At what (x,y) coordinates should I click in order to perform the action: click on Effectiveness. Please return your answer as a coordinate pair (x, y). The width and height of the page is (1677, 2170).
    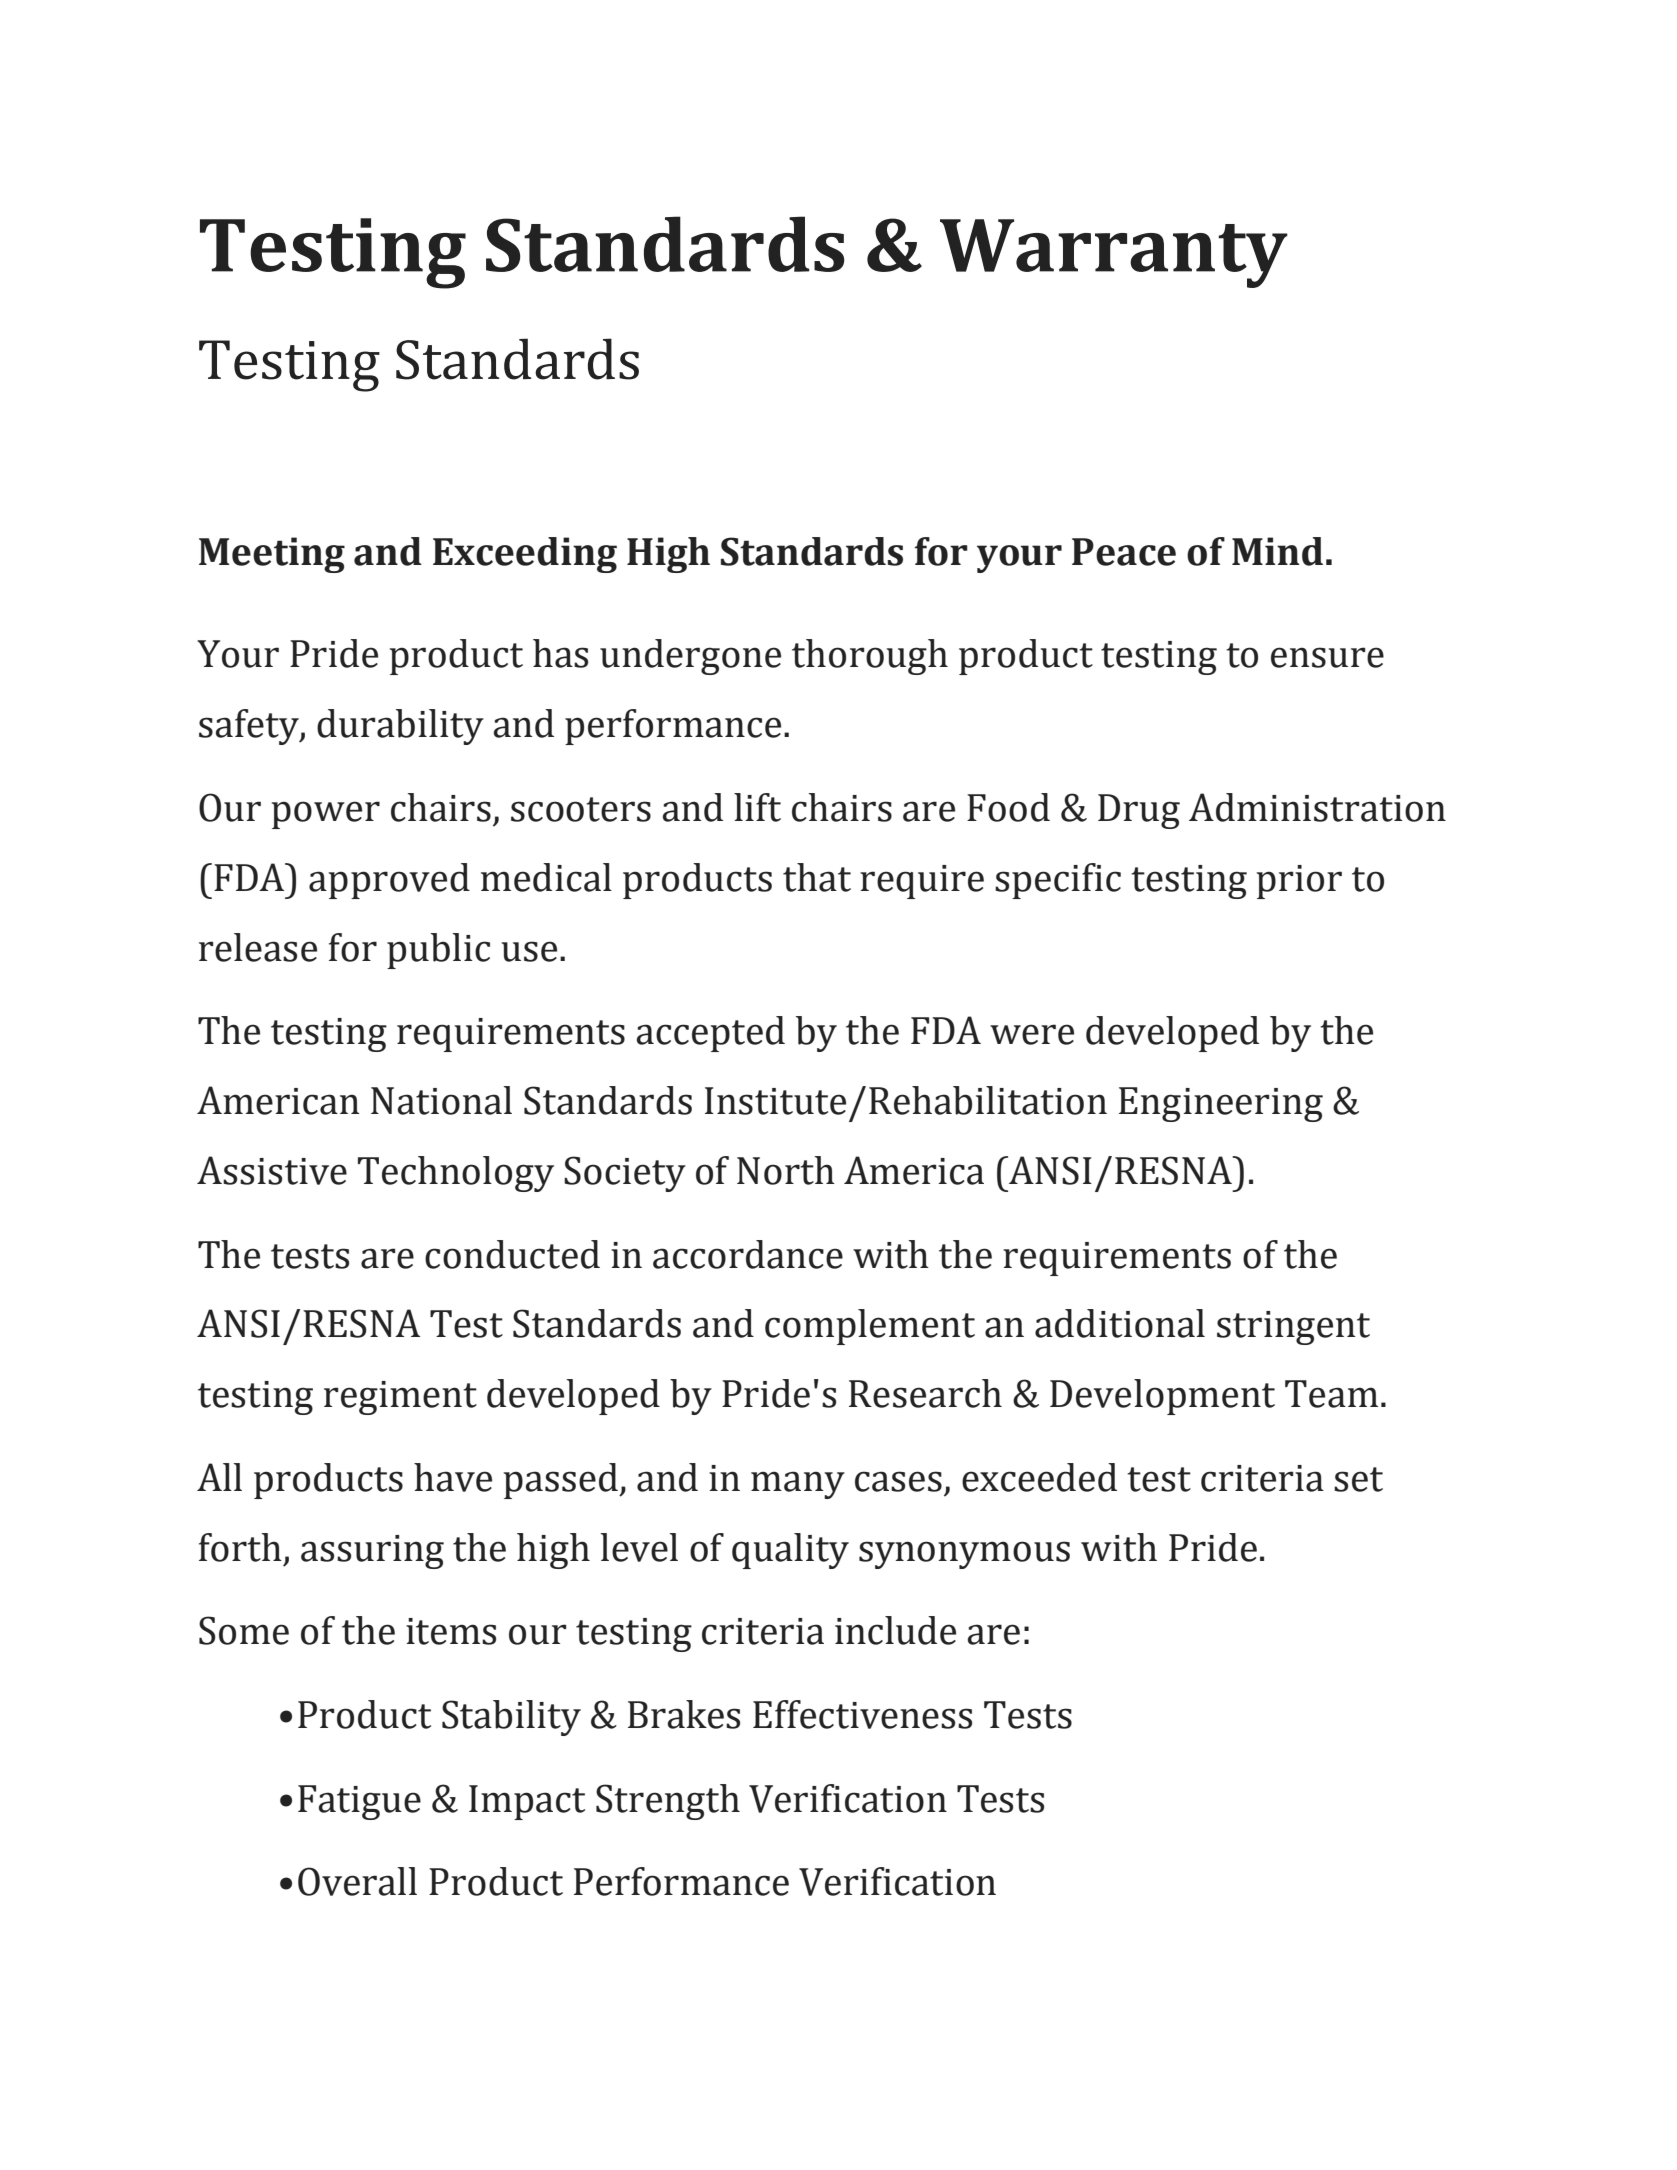
    Looking at the image, I should click on (862, 1714).
